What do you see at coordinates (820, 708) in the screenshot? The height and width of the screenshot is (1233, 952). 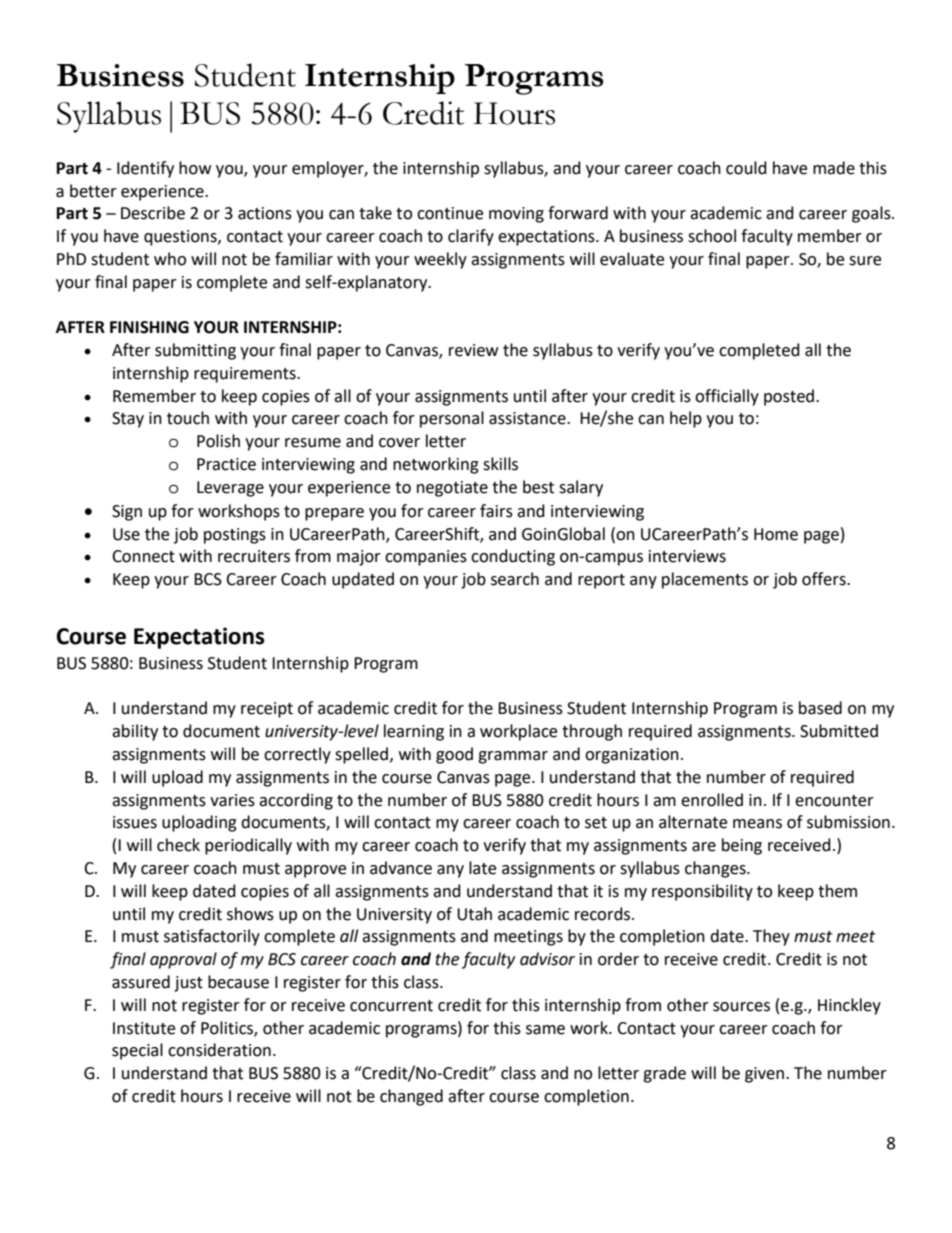 I see `based` at bounding box center [820, 708].
